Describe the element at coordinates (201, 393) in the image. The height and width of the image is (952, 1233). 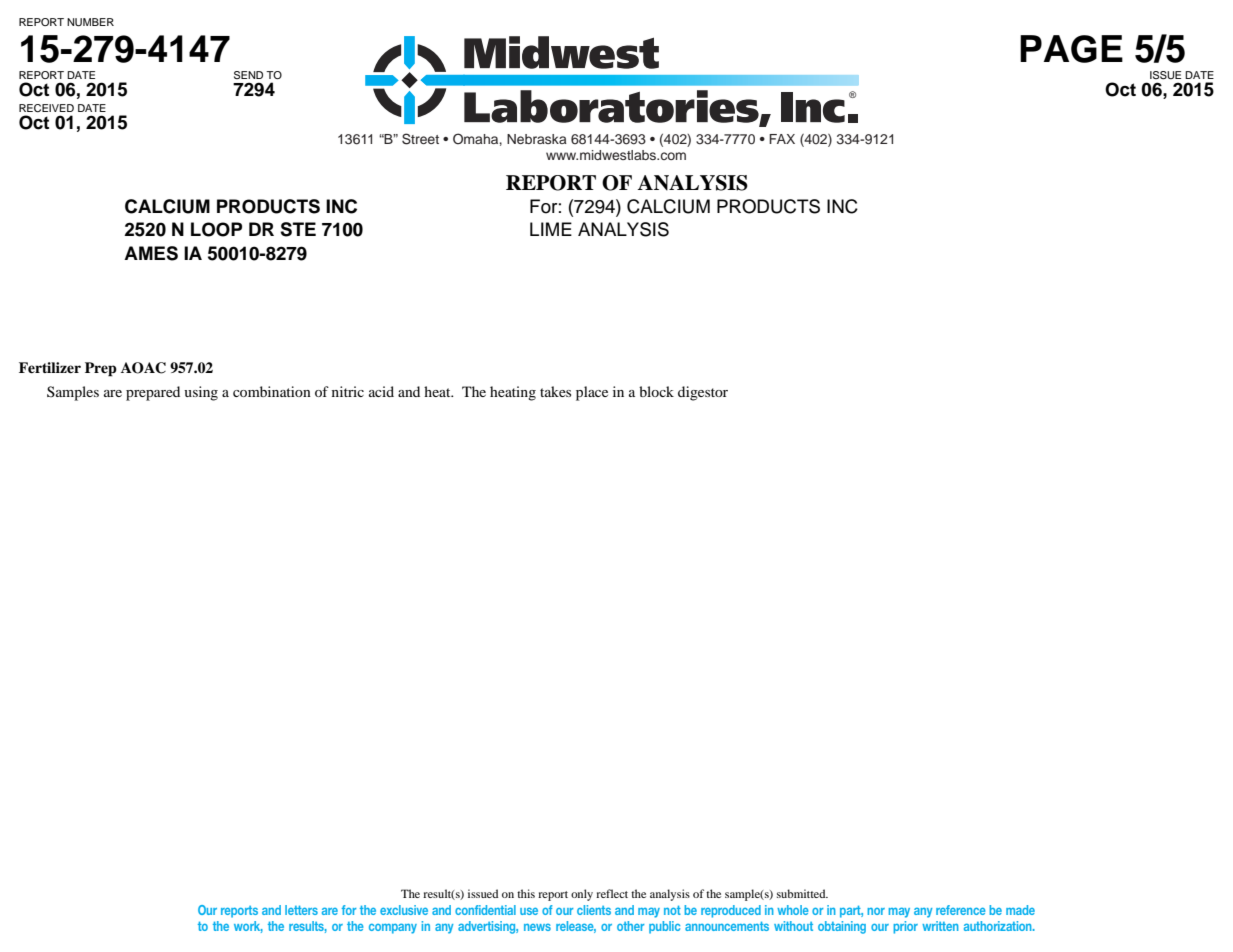
I see `using` at that location.
